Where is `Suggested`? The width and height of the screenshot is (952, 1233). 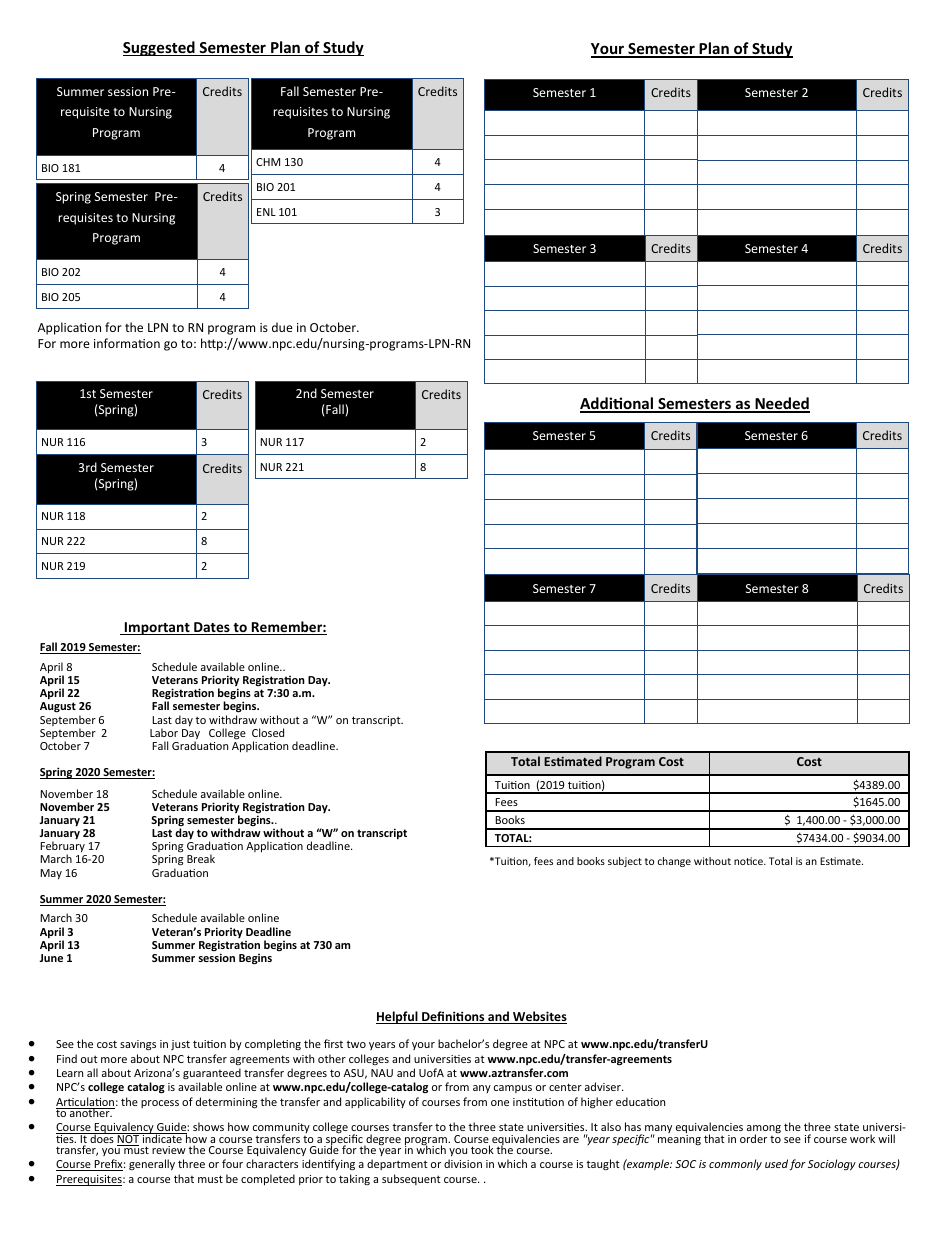 Suggested is located at coordinates (160, 48).
